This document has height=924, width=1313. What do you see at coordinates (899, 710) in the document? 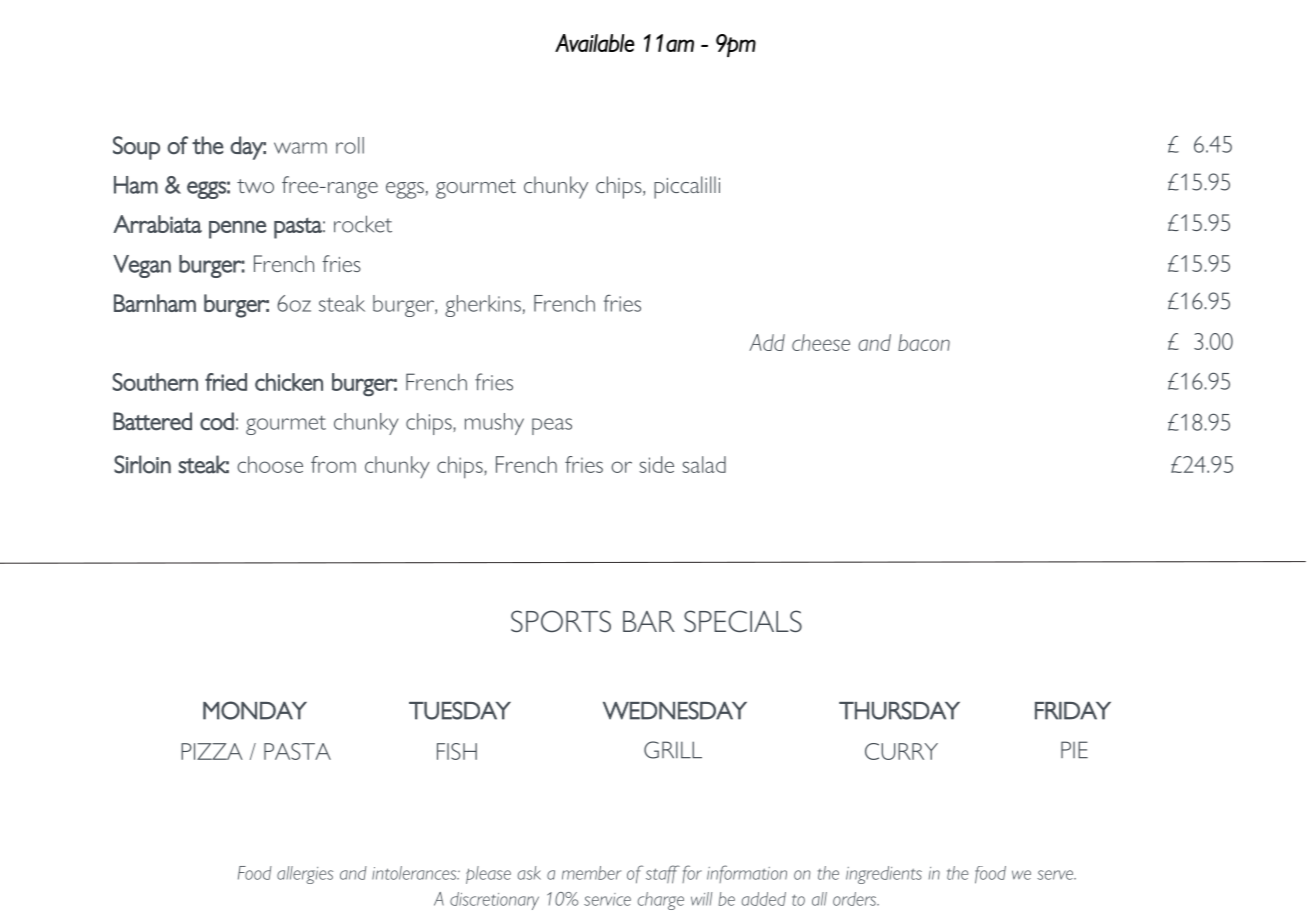
I see `THURSDAY` at bounding box center [899, 710].
